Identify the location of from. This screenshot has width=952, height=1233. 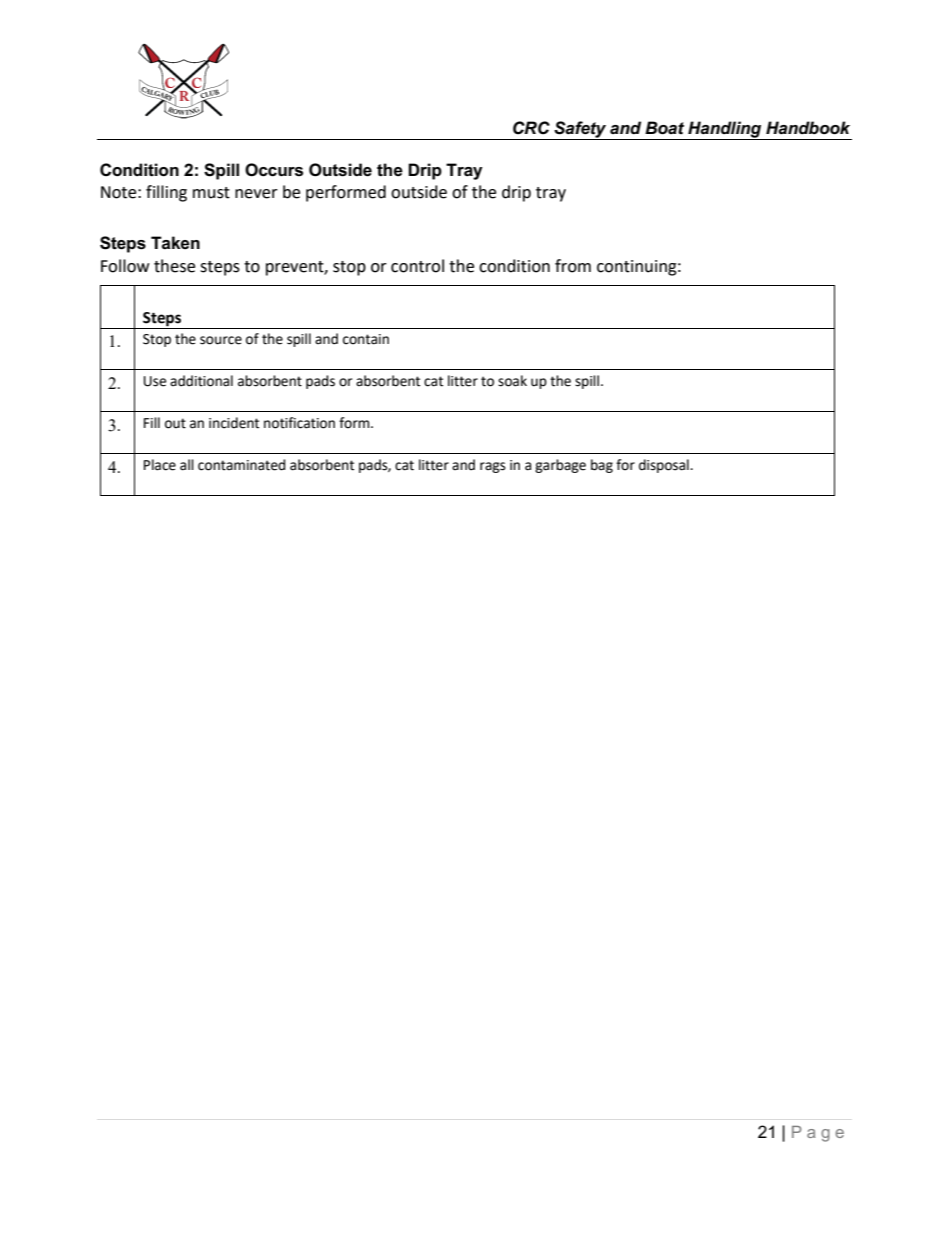
(573, 266).
